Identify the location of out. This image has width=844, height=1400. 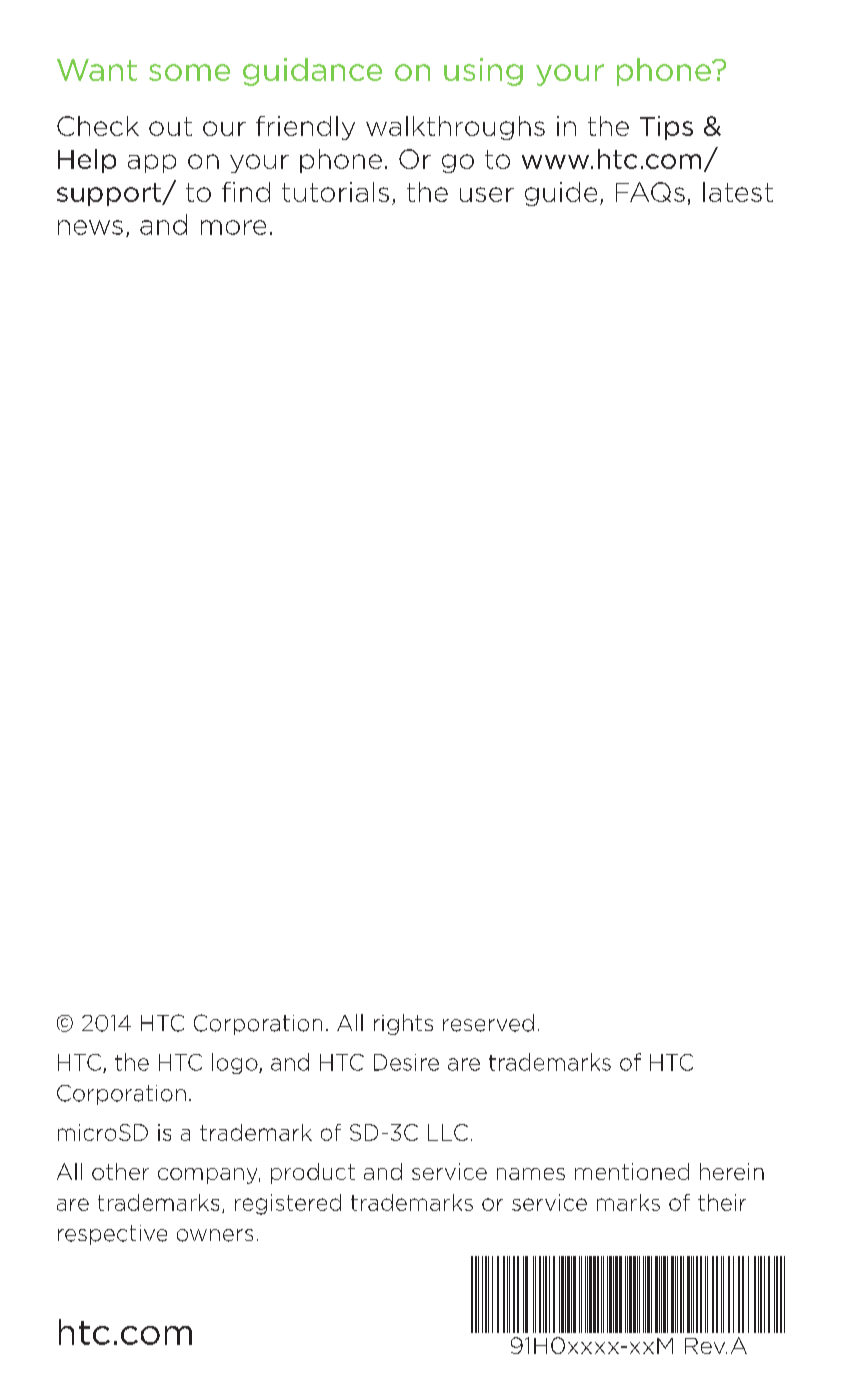
(170, 126).
